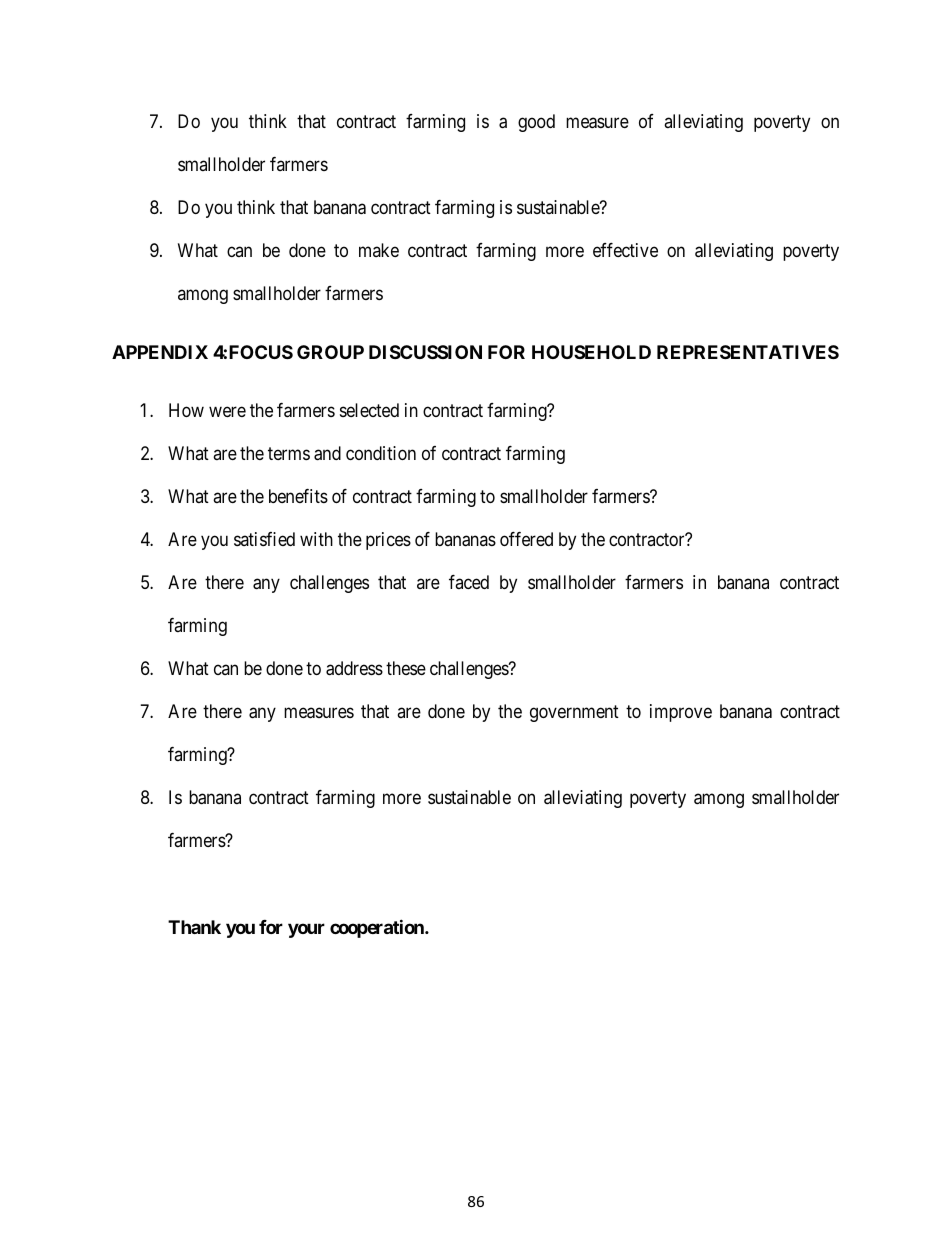 This screenshot has height=1233, width=952. Describe the element at coordinates (264, 539) in the screenshot. I see `satisfied` at that location.
